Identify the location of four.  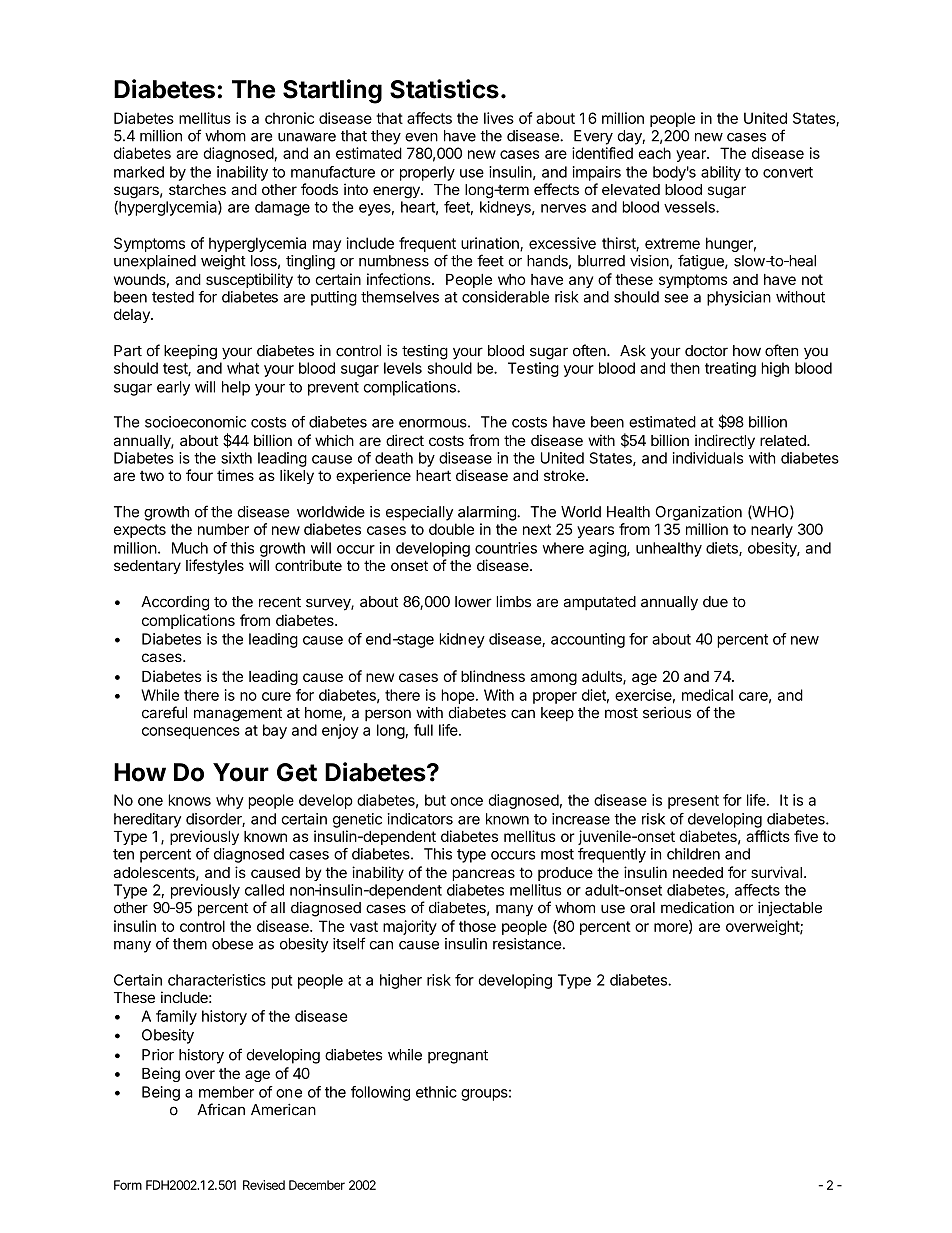
(199, 475).
